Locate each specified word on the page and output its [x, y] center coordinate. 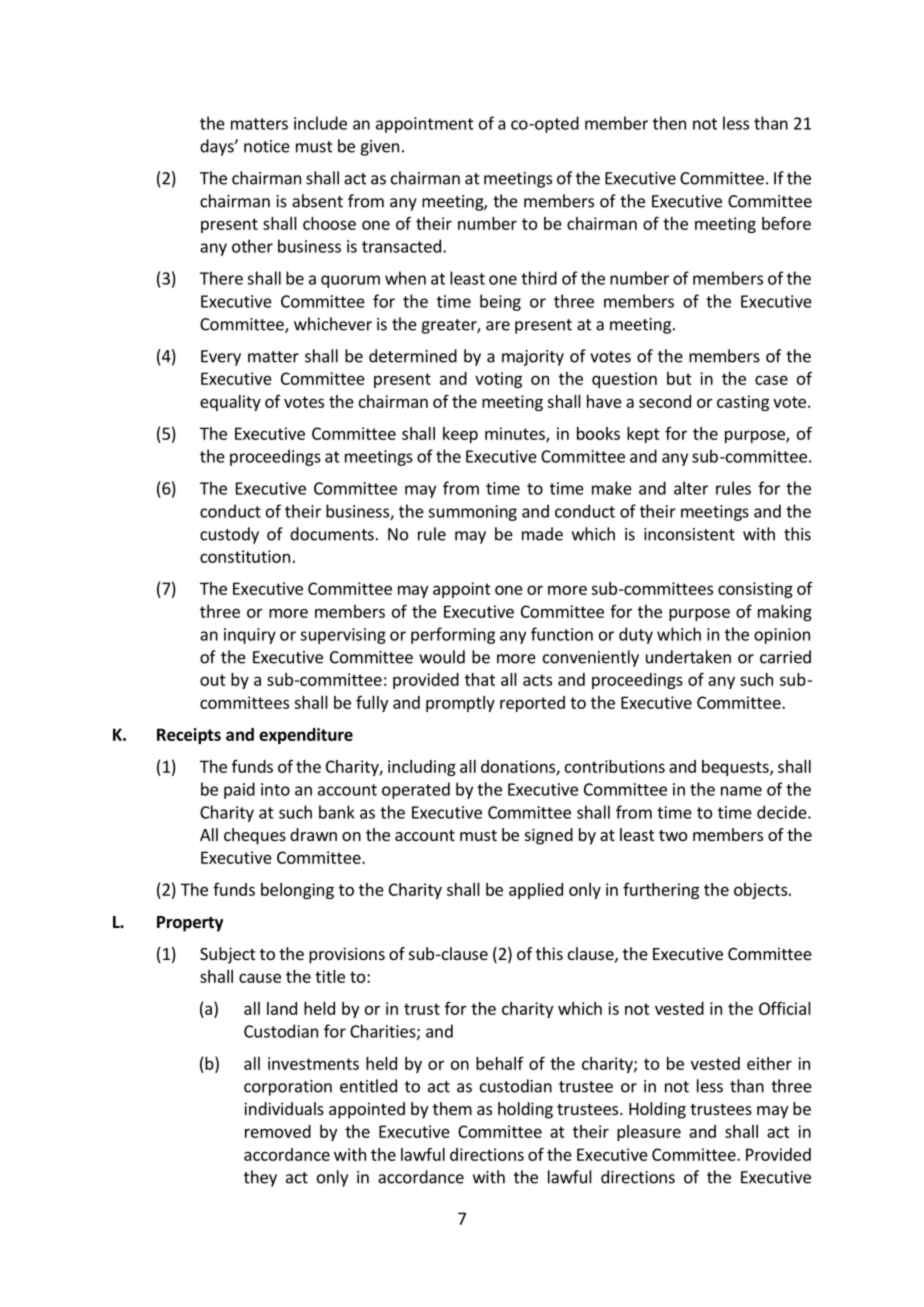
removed [278, 1131]
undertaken [688, 657]
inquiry [250, 636]
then [669, 123]
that [480, 679]
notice [267, 146]
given [379, 148]
